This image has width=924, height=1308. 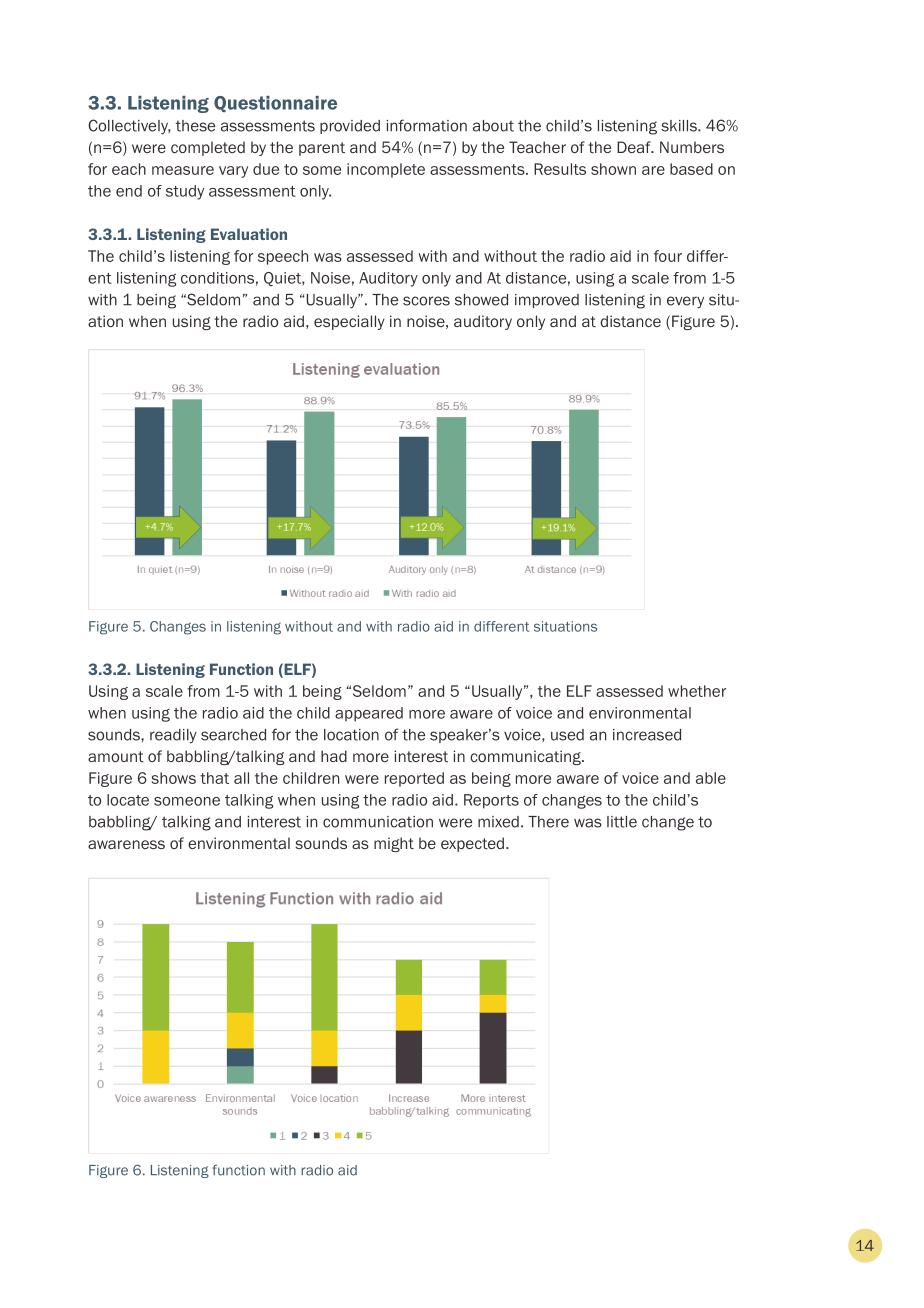 What do you see at coordinates (128, 800) in the image?
I see `locate` at bounding box center [128, 800].
